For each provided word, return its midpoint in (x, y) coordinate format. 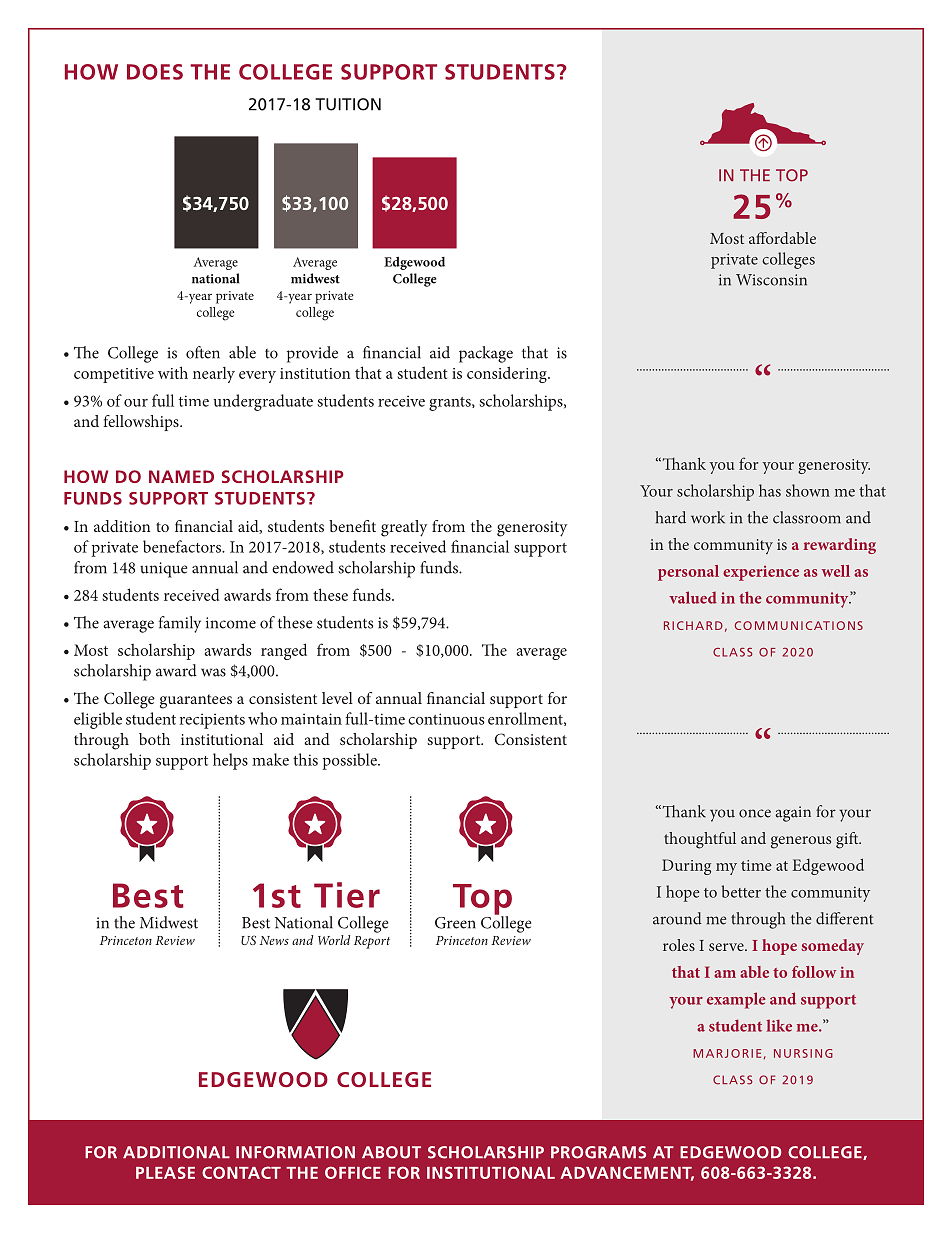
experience (761, 573)
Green (455, 923)
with (173, 372)
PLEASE (165, 1172)
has (770, 490)
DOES (155, 72)
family (180, 624)
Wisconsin (771, 280)
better (741, 891)
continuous (446, 719)
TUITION (348, 104)
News (274, 940)
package (486, 354)
